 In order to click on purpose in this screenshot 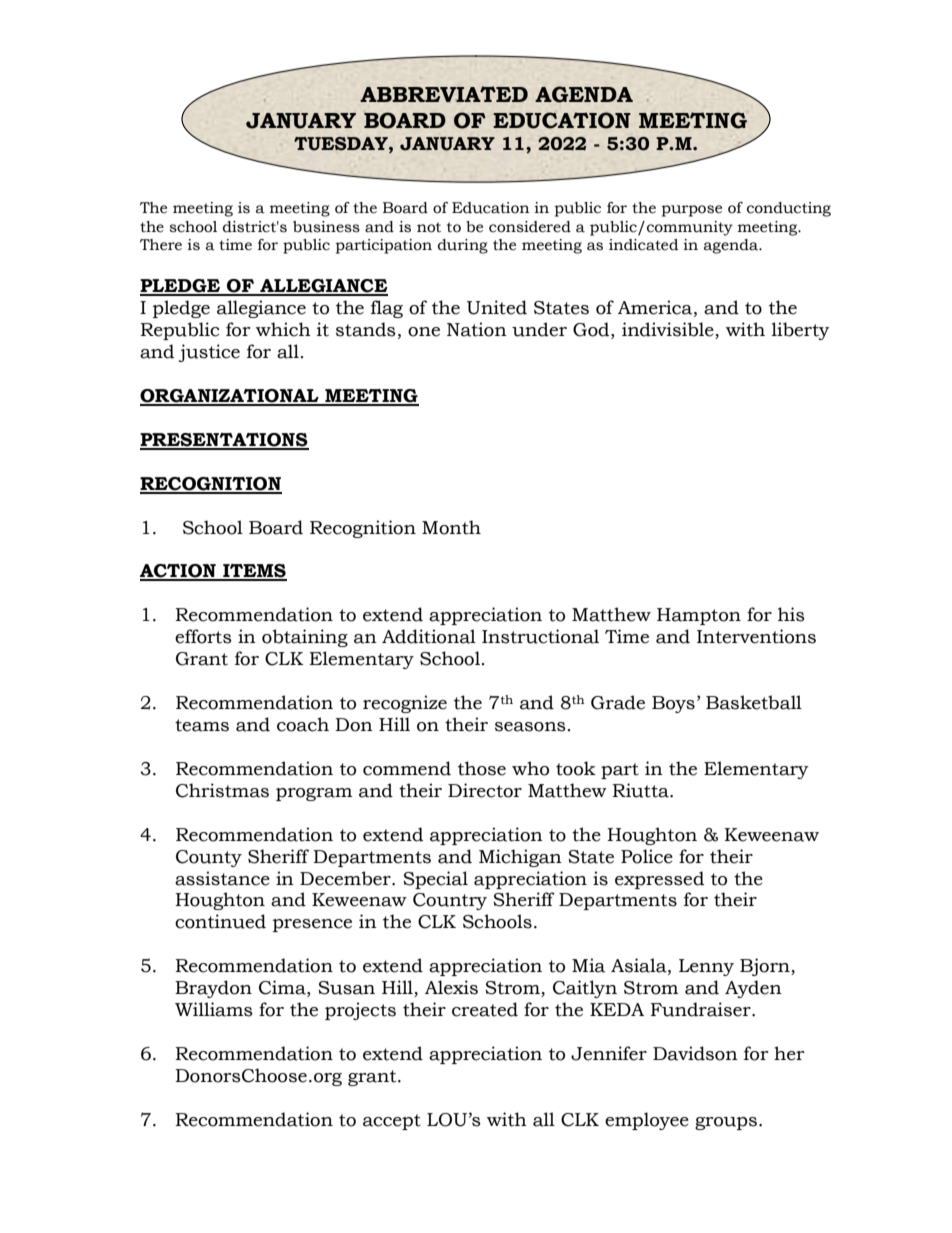, I will do `click(691, 211)`.
